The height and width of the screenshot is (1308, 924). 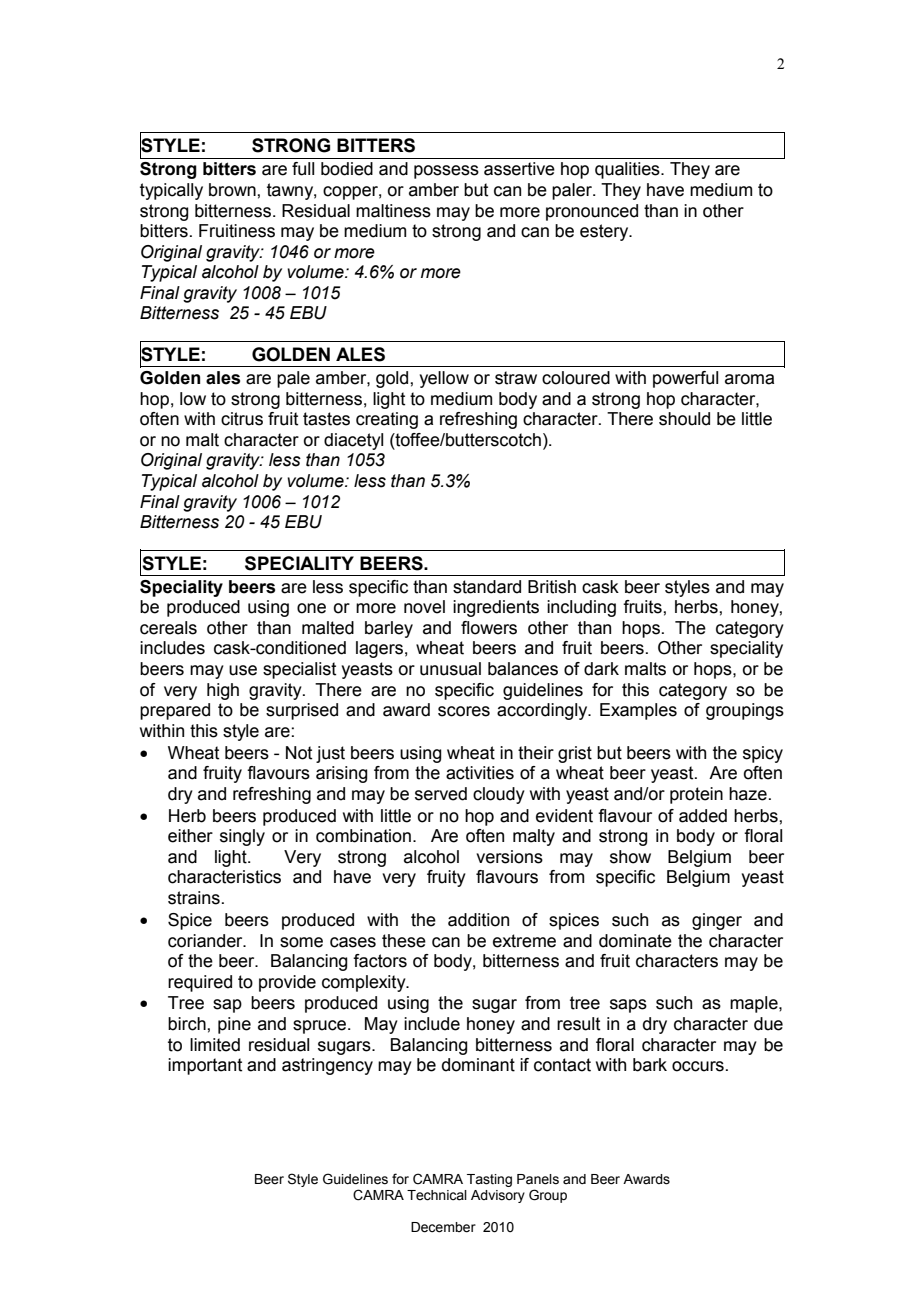 I want to click on standard, so click(x=487, y=587).
